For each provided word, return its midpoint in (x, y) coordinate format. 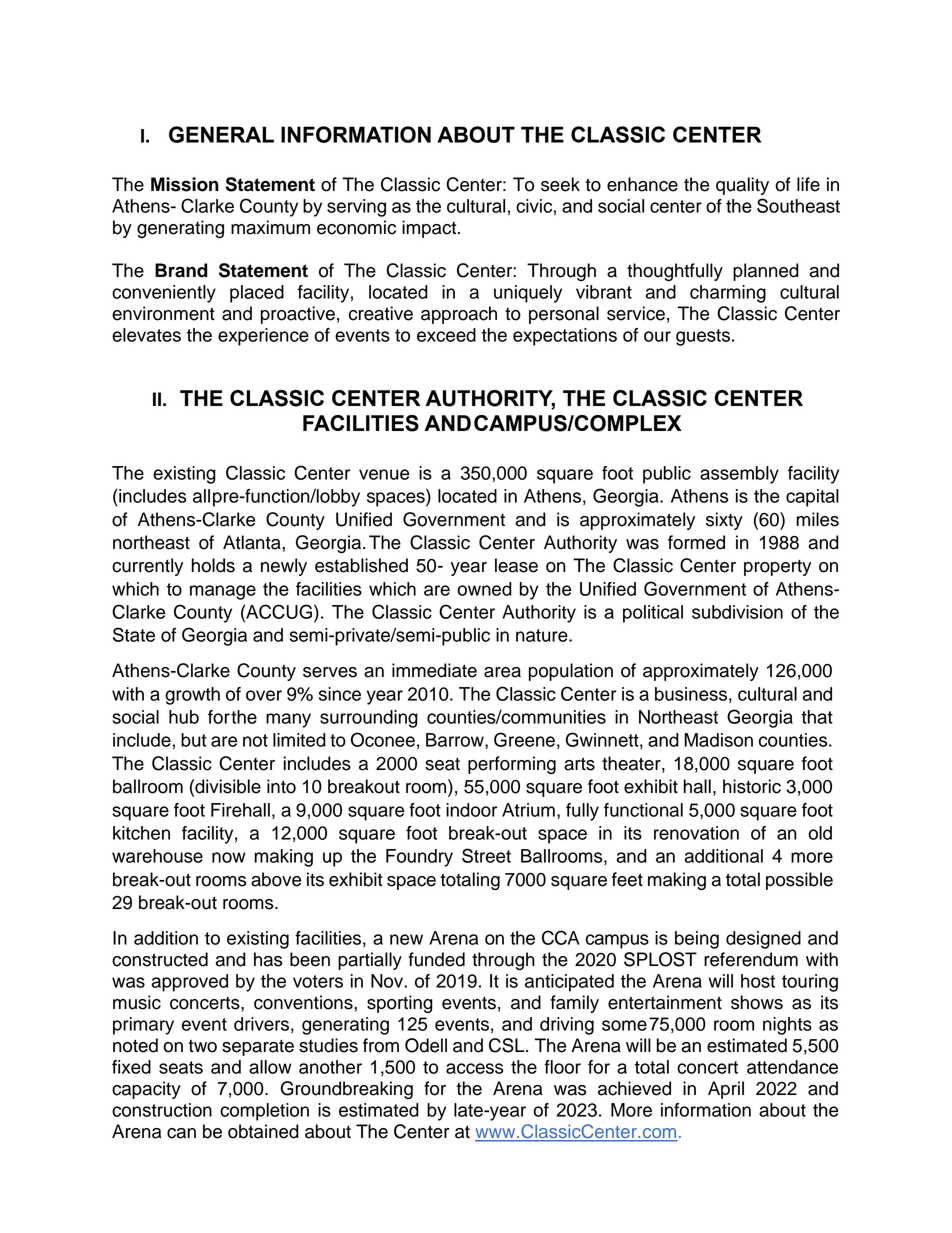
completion (264, 1112)
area (502, 672)
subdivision (737, 612)
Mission (185, 184)
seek (560, 184)
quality (742, 186)
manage (223, 592)
